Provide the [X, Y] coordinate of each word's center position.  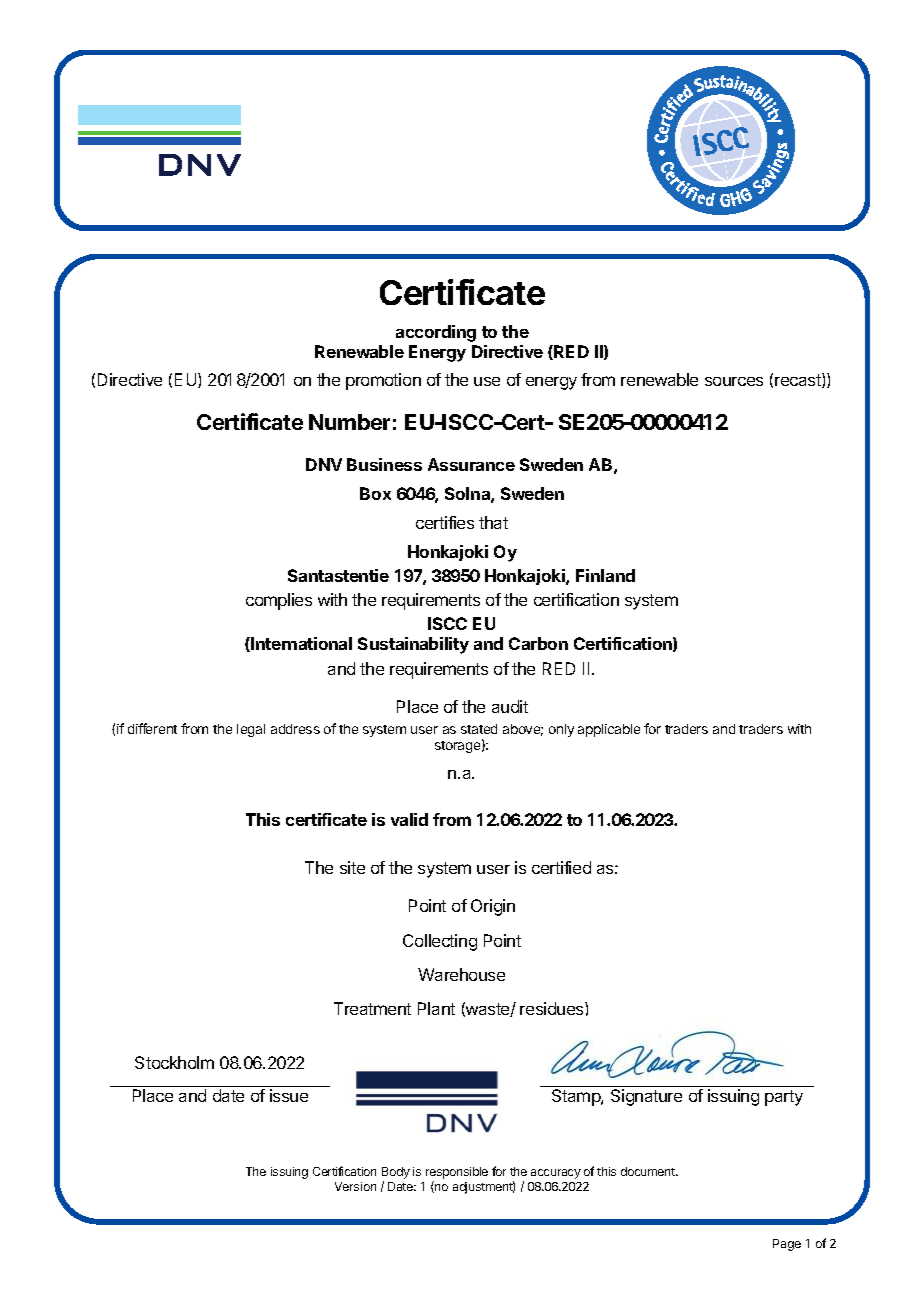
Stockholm [174, 1062]
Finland [605, 575]
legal [251, 730]
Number [349, 422]
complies [279, 601]
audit [510, 706]
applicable [609, 730]
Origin [493, 907]
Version [355, 1186]
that [493, 522]
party [784, 1098]
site [352, 867]
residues [553, 1008]
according [436, 333]
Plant [436, 1008]
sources [734, 381]
